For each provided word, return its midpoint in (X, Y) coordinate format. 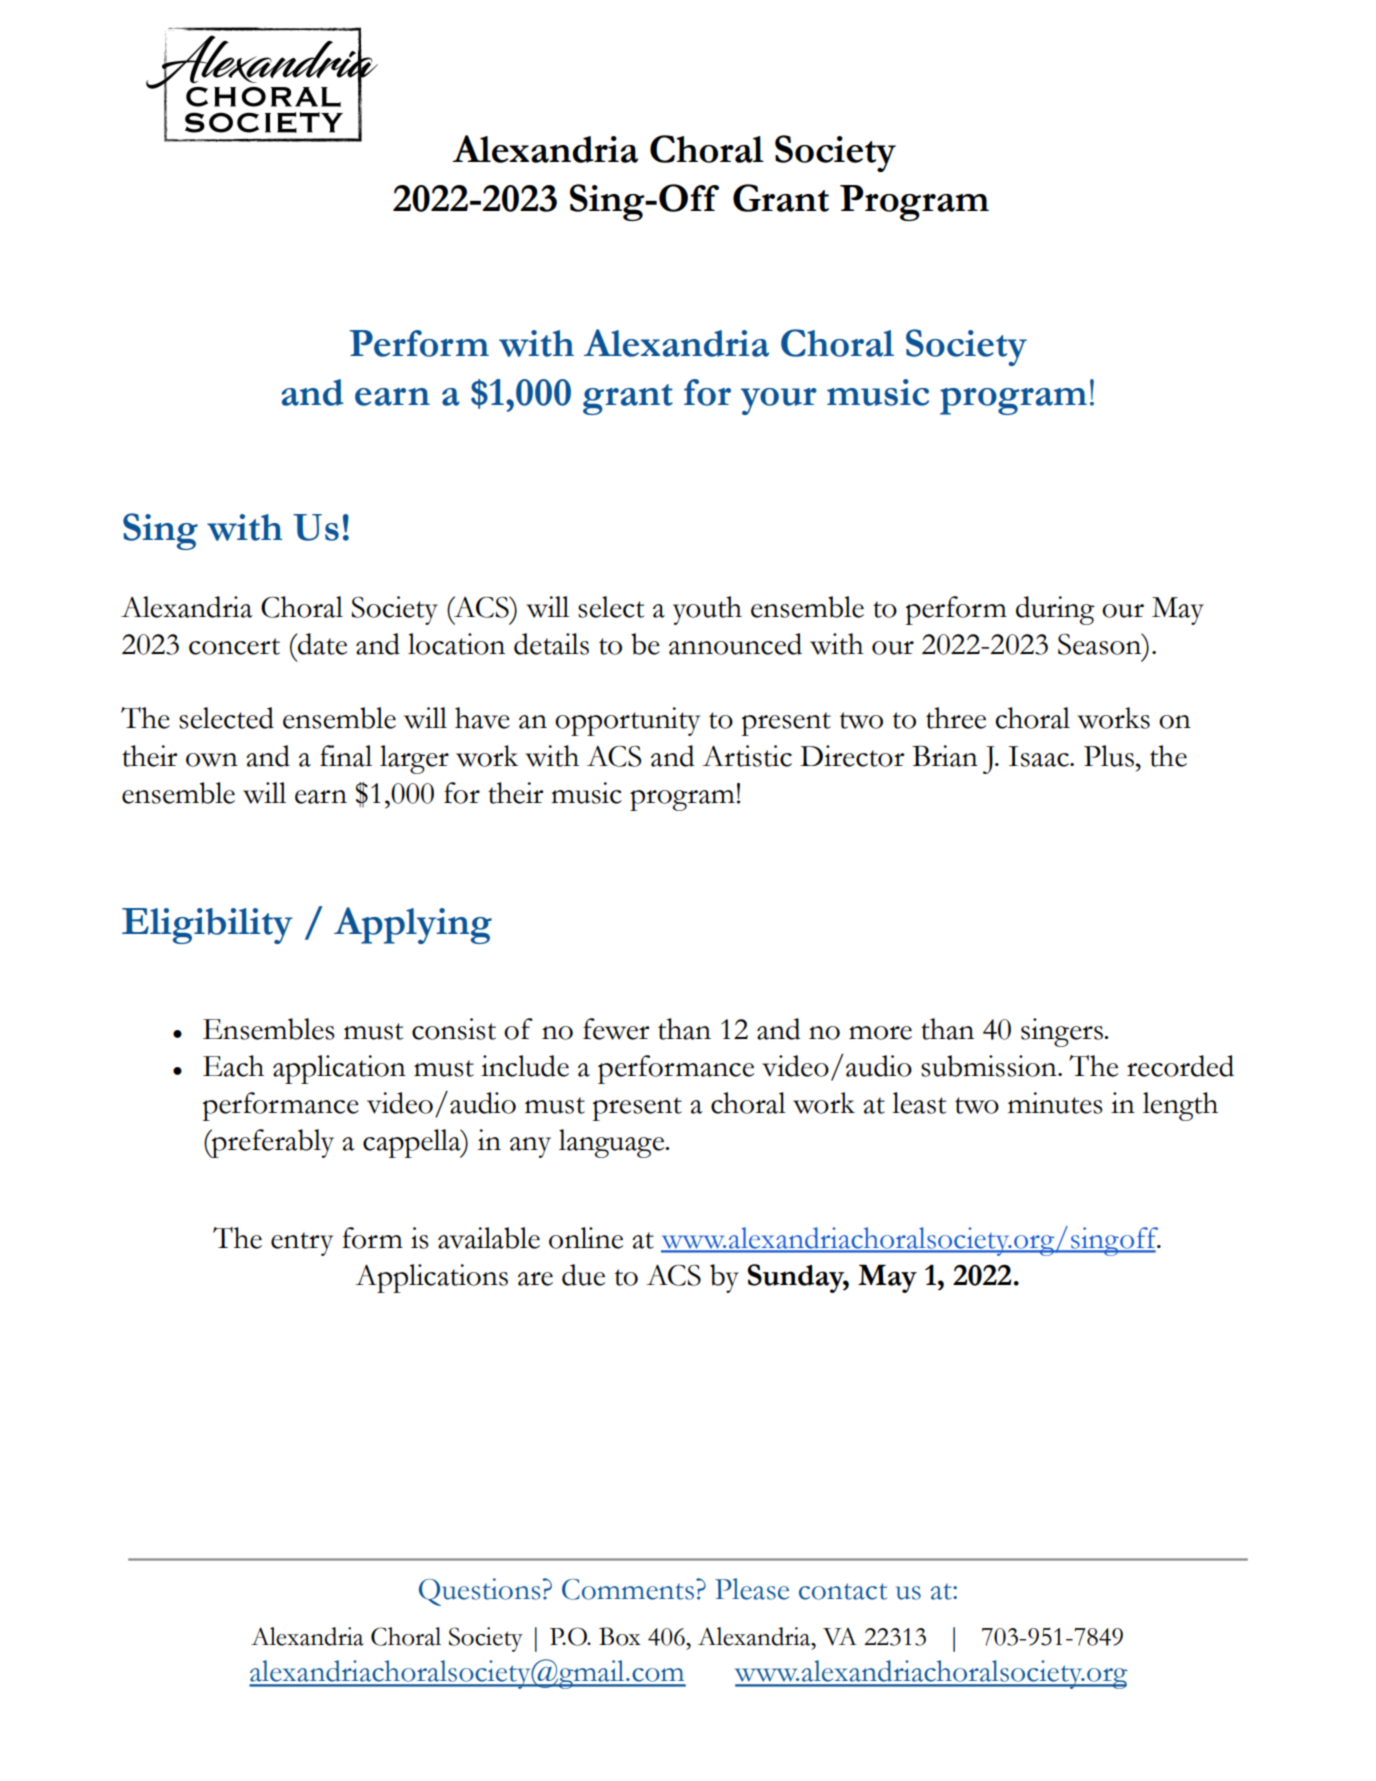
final (346, 756)
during (1055, 610)
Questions (479, 1592)
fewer (616, 1029)
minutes (1055, 1103)
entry (302, 1244)
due (583, 1275)
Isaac (1039, 756)
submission (990, 1066)
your (779, 401)
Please (752, 1589)
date (321, 644)
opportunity (627, 721)
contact (843, 1591)
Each (233, 1066)
